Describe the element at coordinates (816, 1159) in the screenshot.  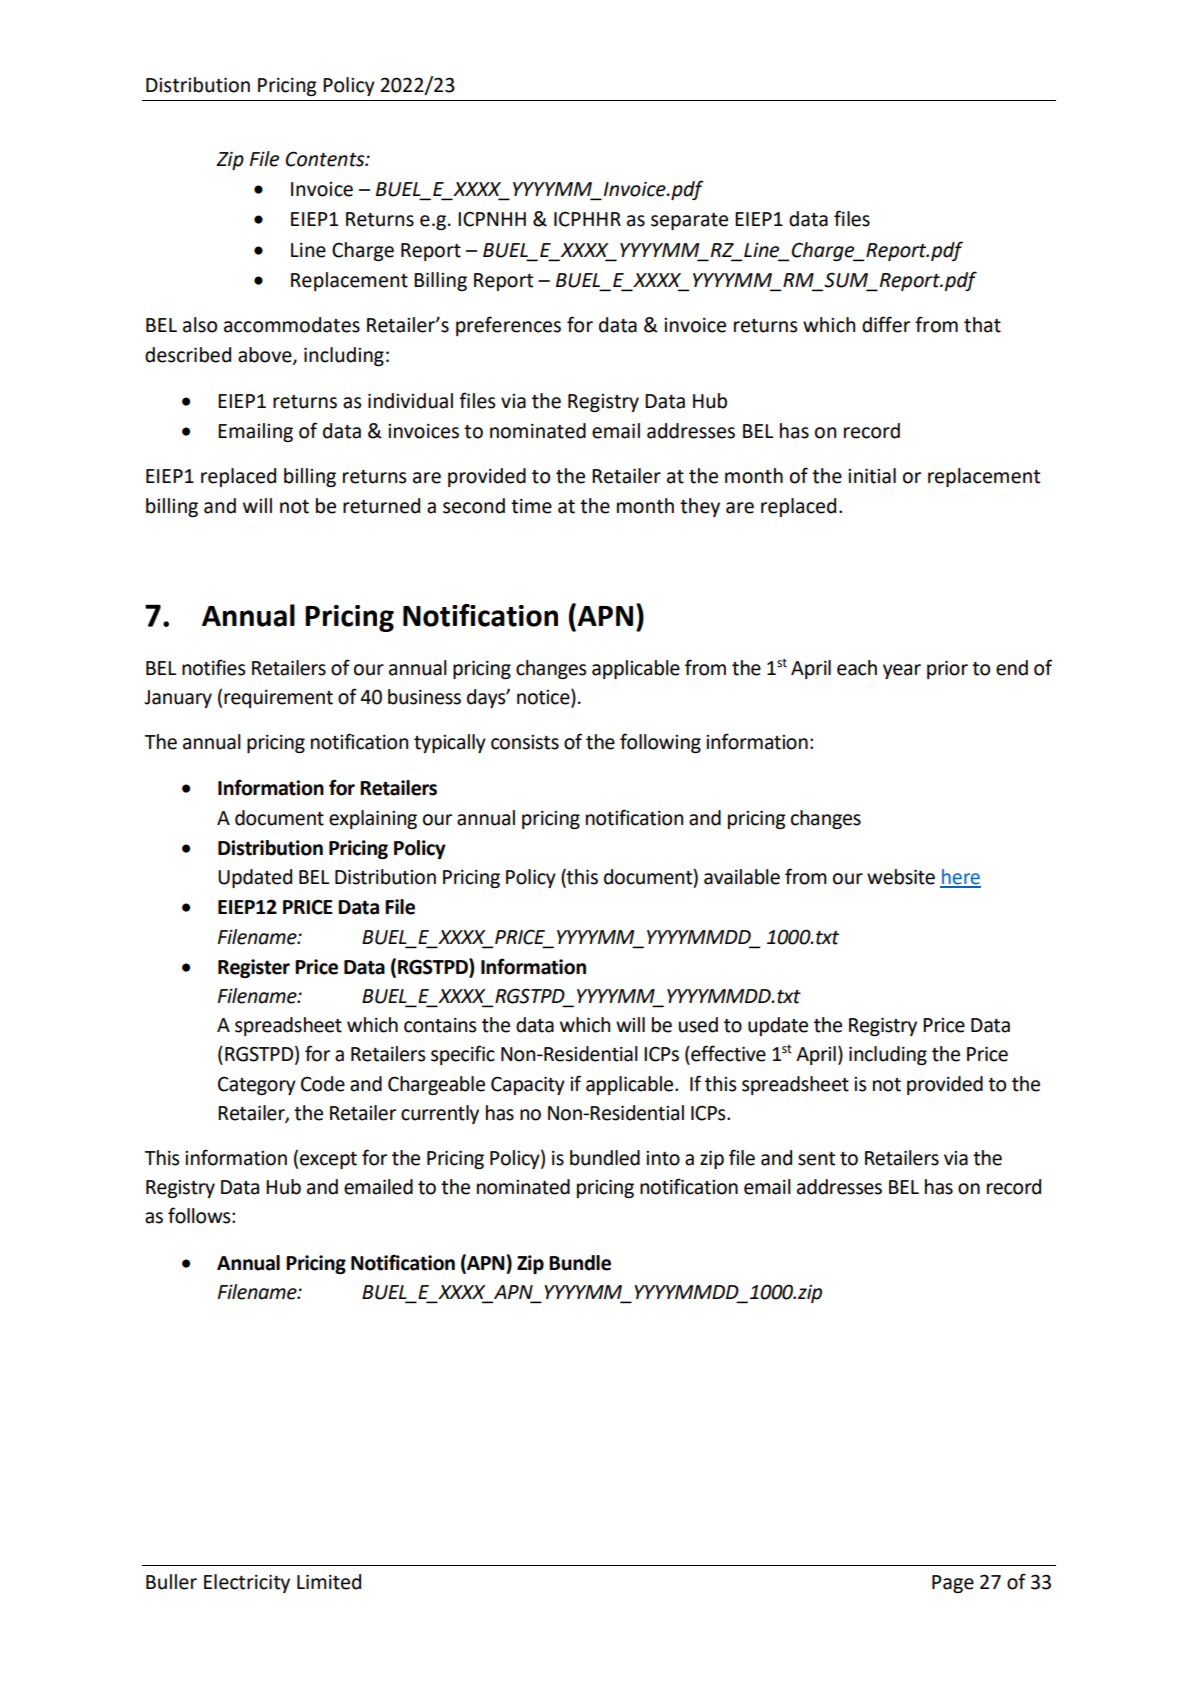
I see `sent` at that location.
